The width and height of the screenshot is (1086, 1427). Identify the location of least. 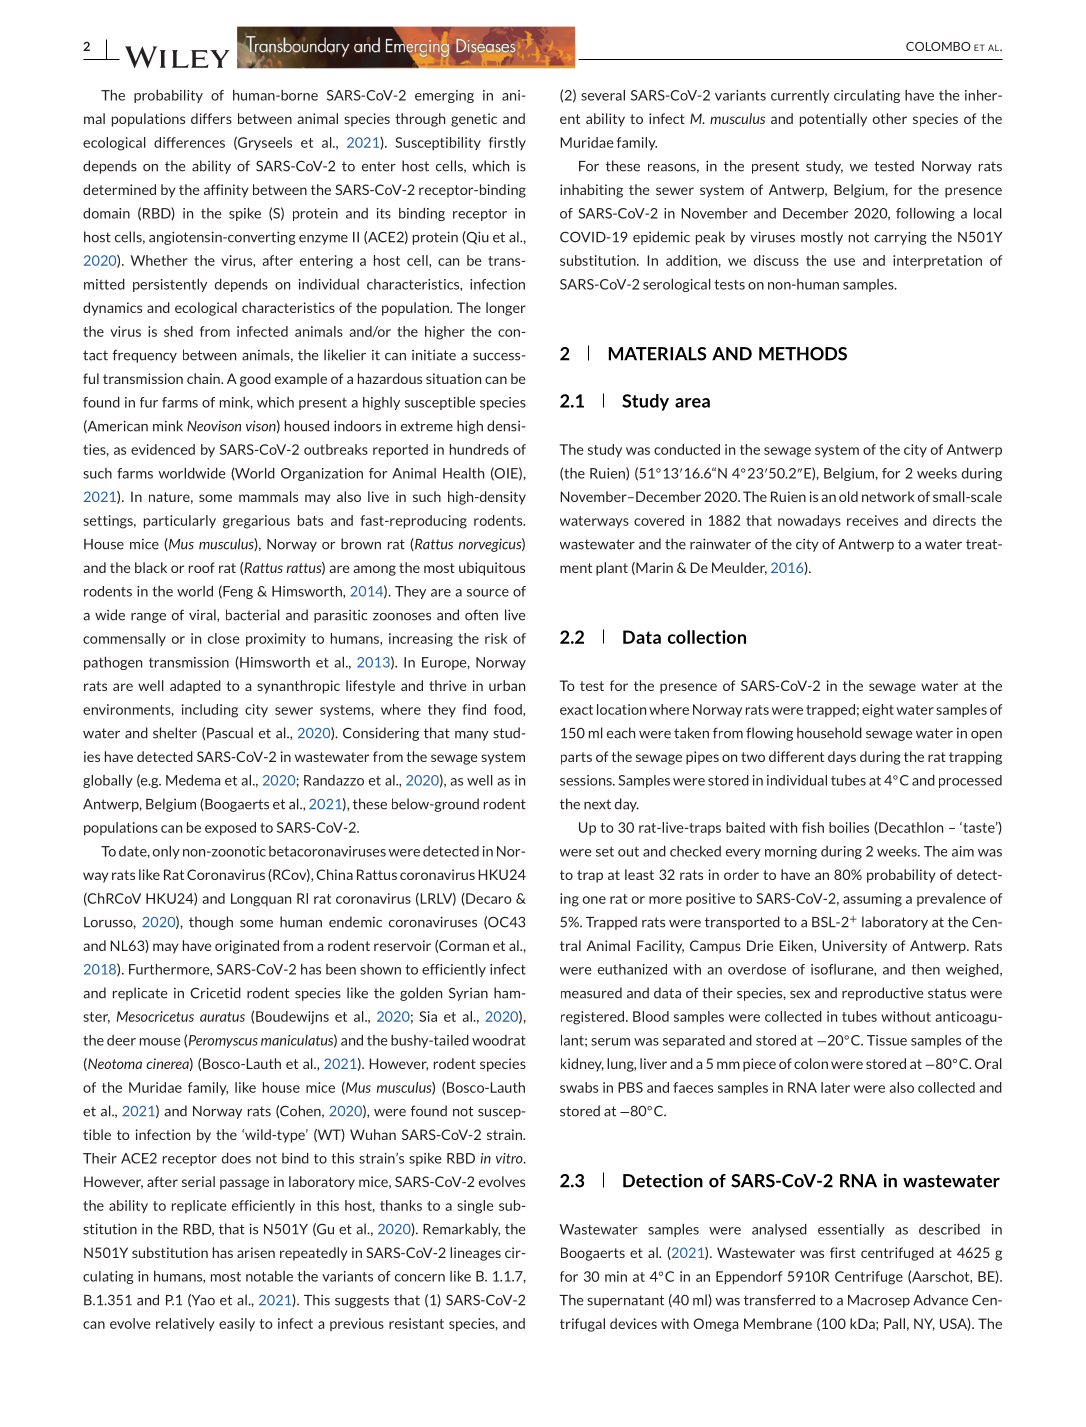
(639, 874).
